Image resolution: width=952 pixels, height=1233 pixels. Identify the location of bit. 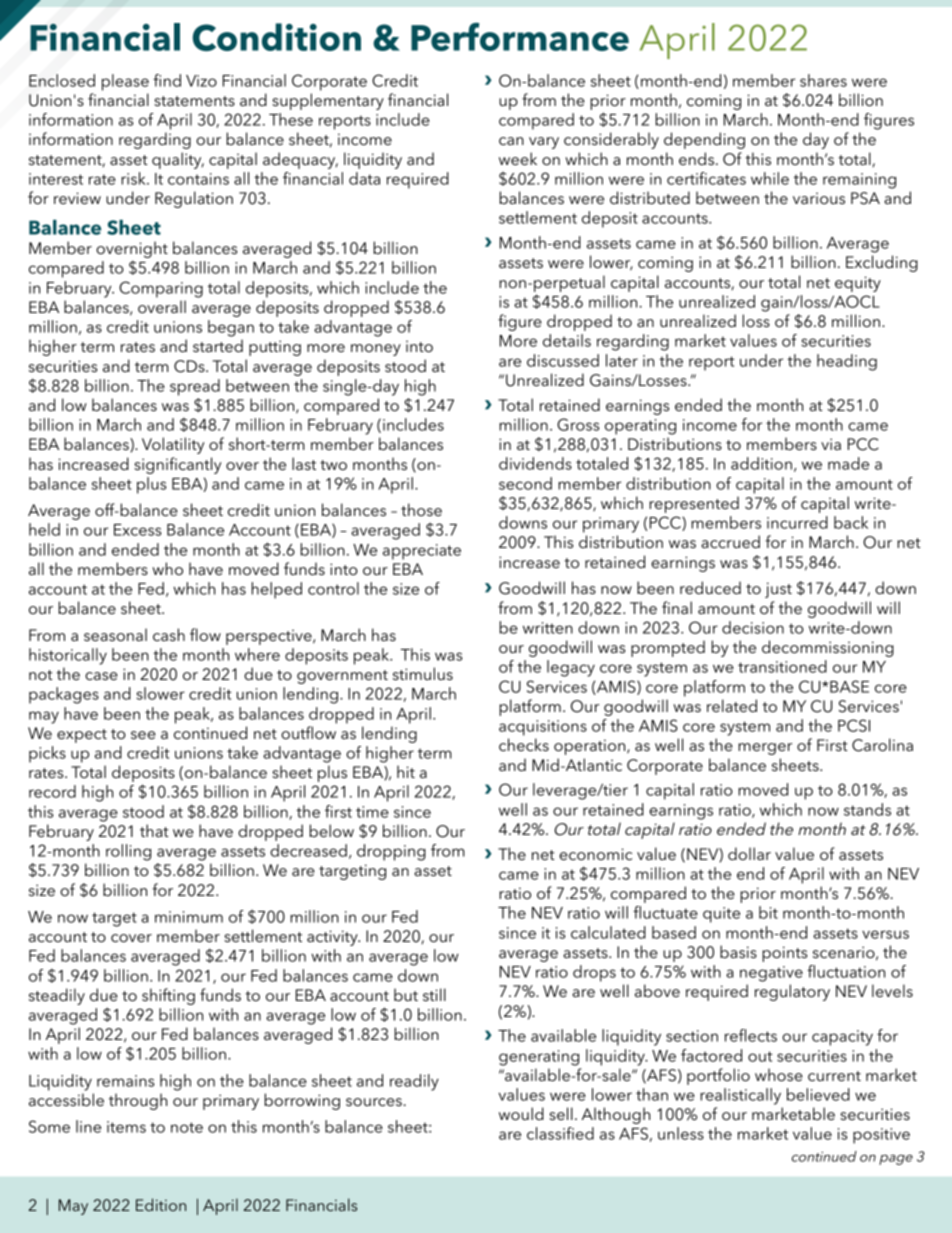
(768, 912).
